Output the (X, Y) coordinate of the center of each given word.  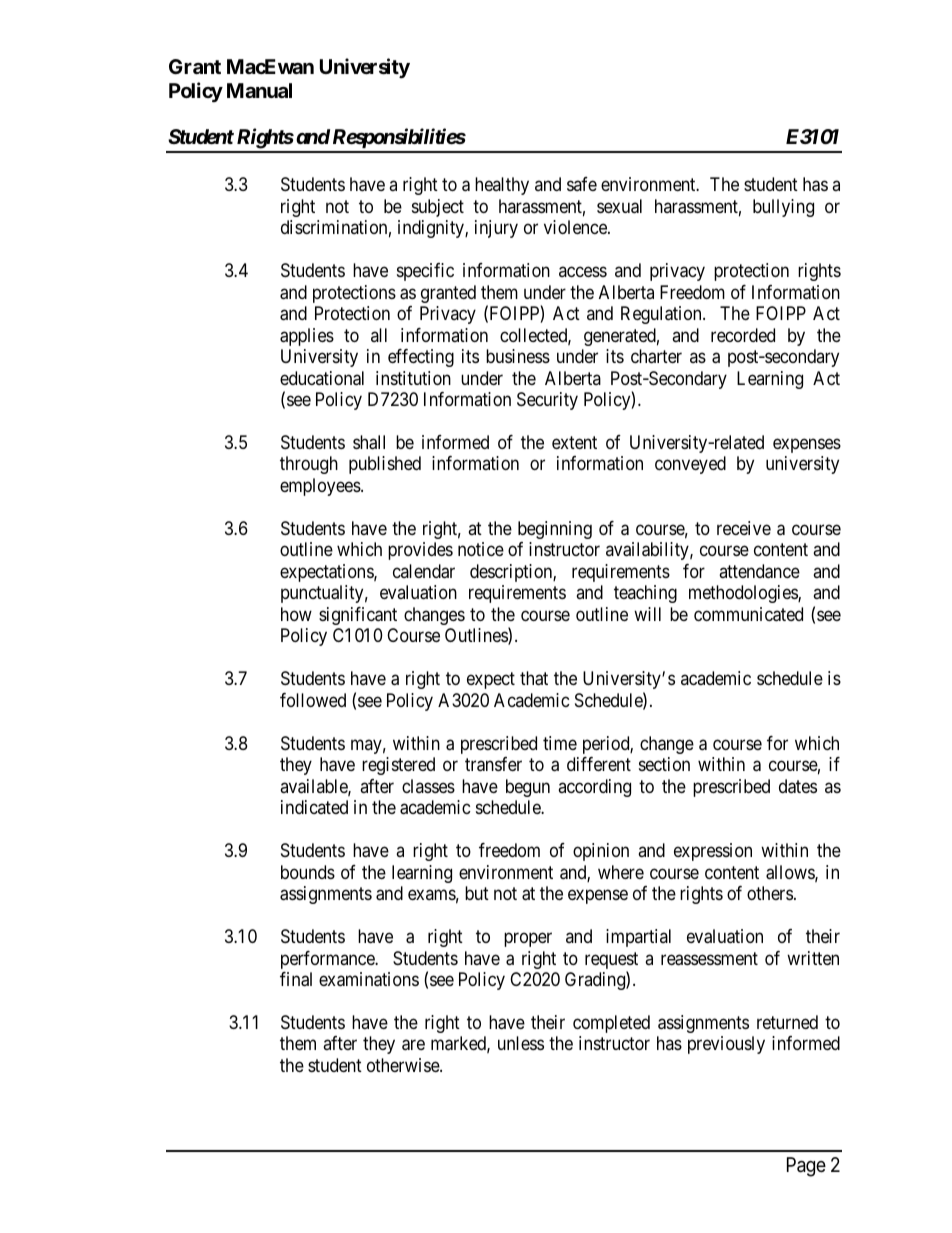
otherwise (404, 1065)
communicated (748, 614)
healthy (502, 186)
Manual (259, 90)
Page (806, 1167)
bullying (783, 208)
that (534, 678)
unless (521, 1043)
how (296, 614)
